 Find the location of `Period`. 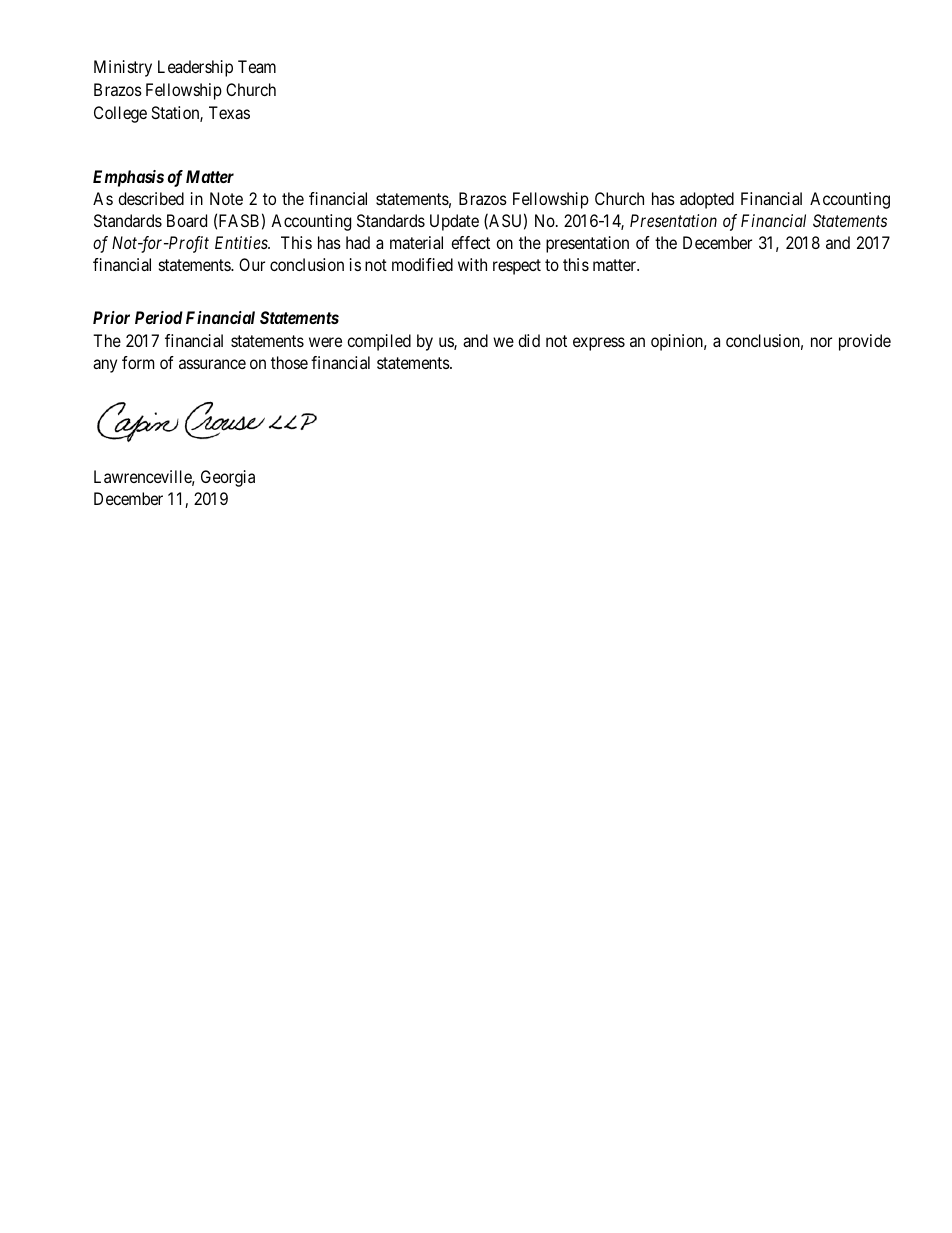

Period is located at coordinates (159, 317).
